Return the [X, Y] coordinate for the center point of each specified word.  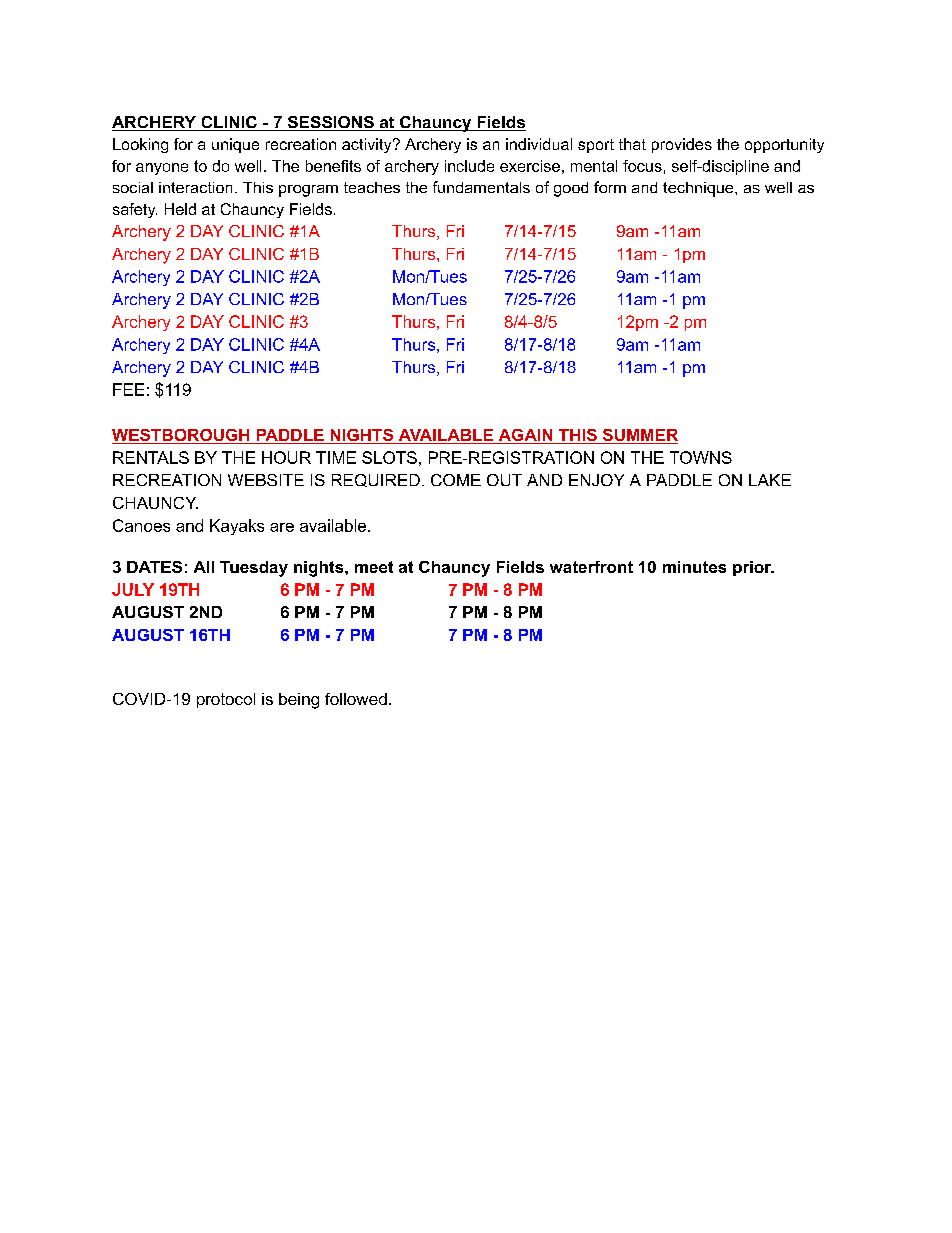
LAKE [770, 480]
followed [356, 699]
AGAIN [525, 436]
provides [682, 145]
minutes [694, 567]
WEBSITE [266, 480]
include [469, 166]
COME [456, 480]
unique [235, 145]
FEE [128, 389]
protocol [226, 700]
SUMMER [639, 436]
